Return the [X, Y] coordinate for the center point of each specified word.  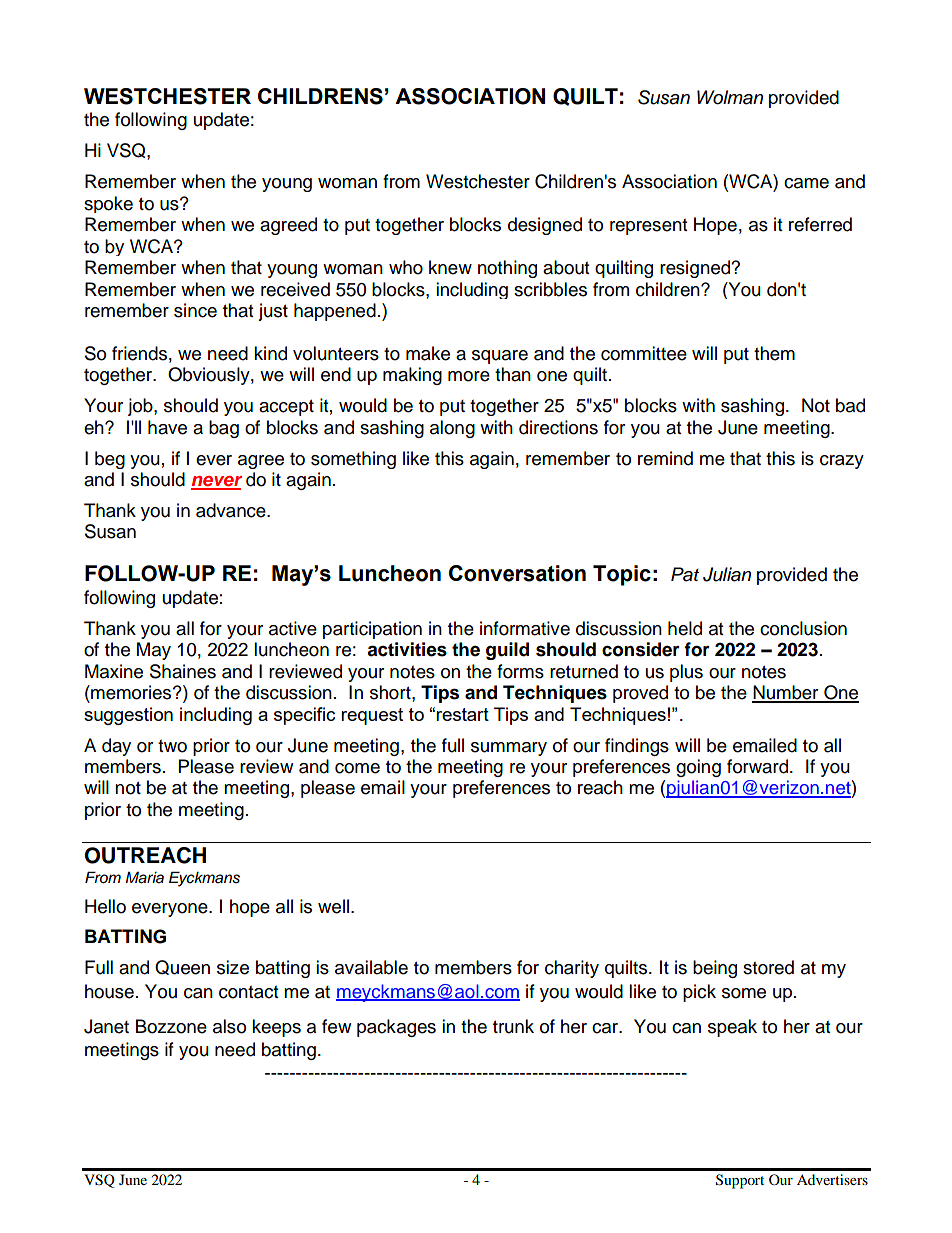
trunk [513, 1026]
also [229, 1026]
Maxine [114, 671]
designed [545, 226]
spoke [108, 204]
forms [520, 671]
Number [786, 693]
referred [820, 224]
